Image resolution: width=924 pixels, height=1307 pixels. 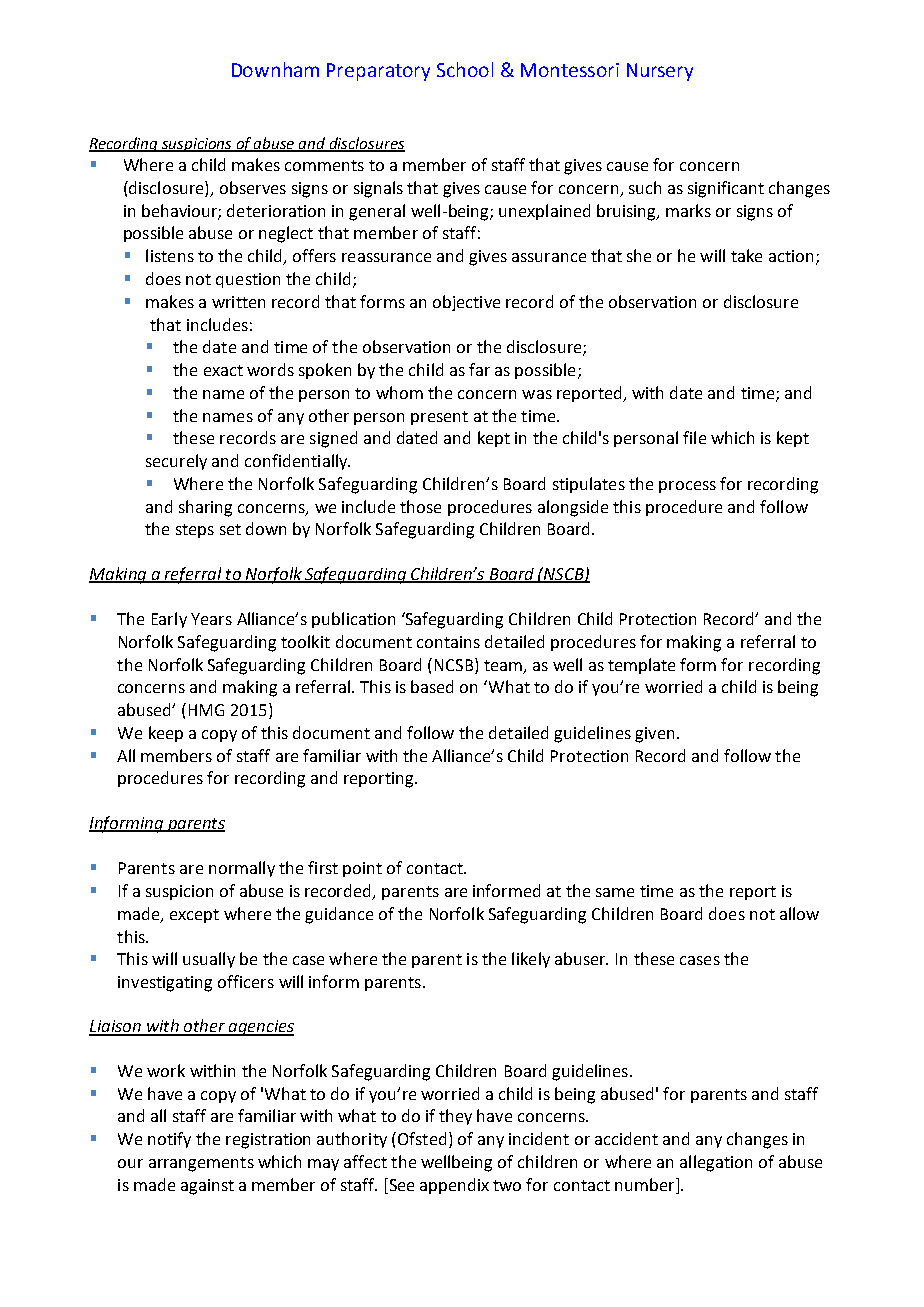 What do you see at coordinates (454, 1186) in the screenshot?
I see `appendix` at bounding box center [454, 1186].
